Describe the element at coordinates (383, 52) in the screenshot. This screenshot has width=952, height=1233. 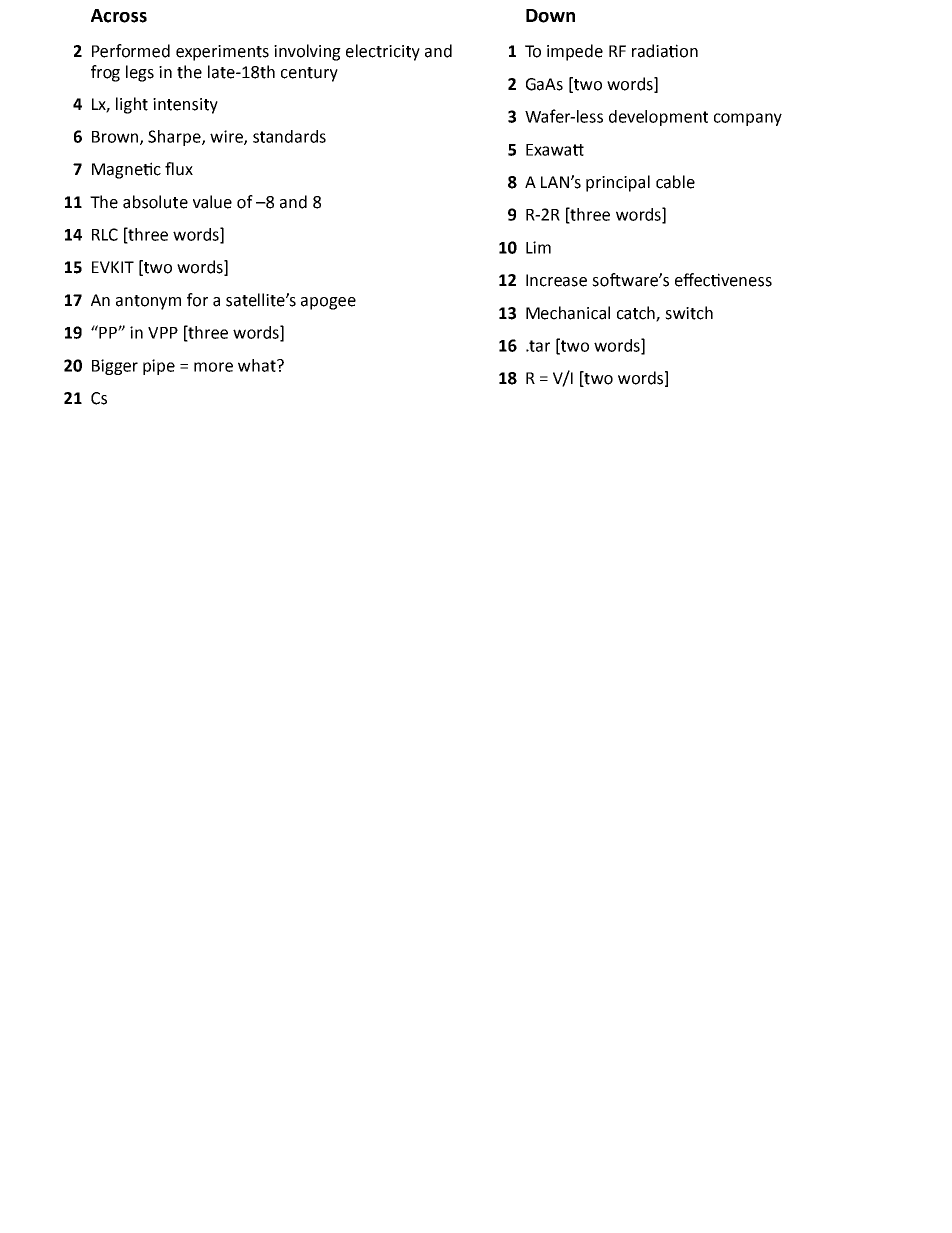
I see `electricity` at that location.
